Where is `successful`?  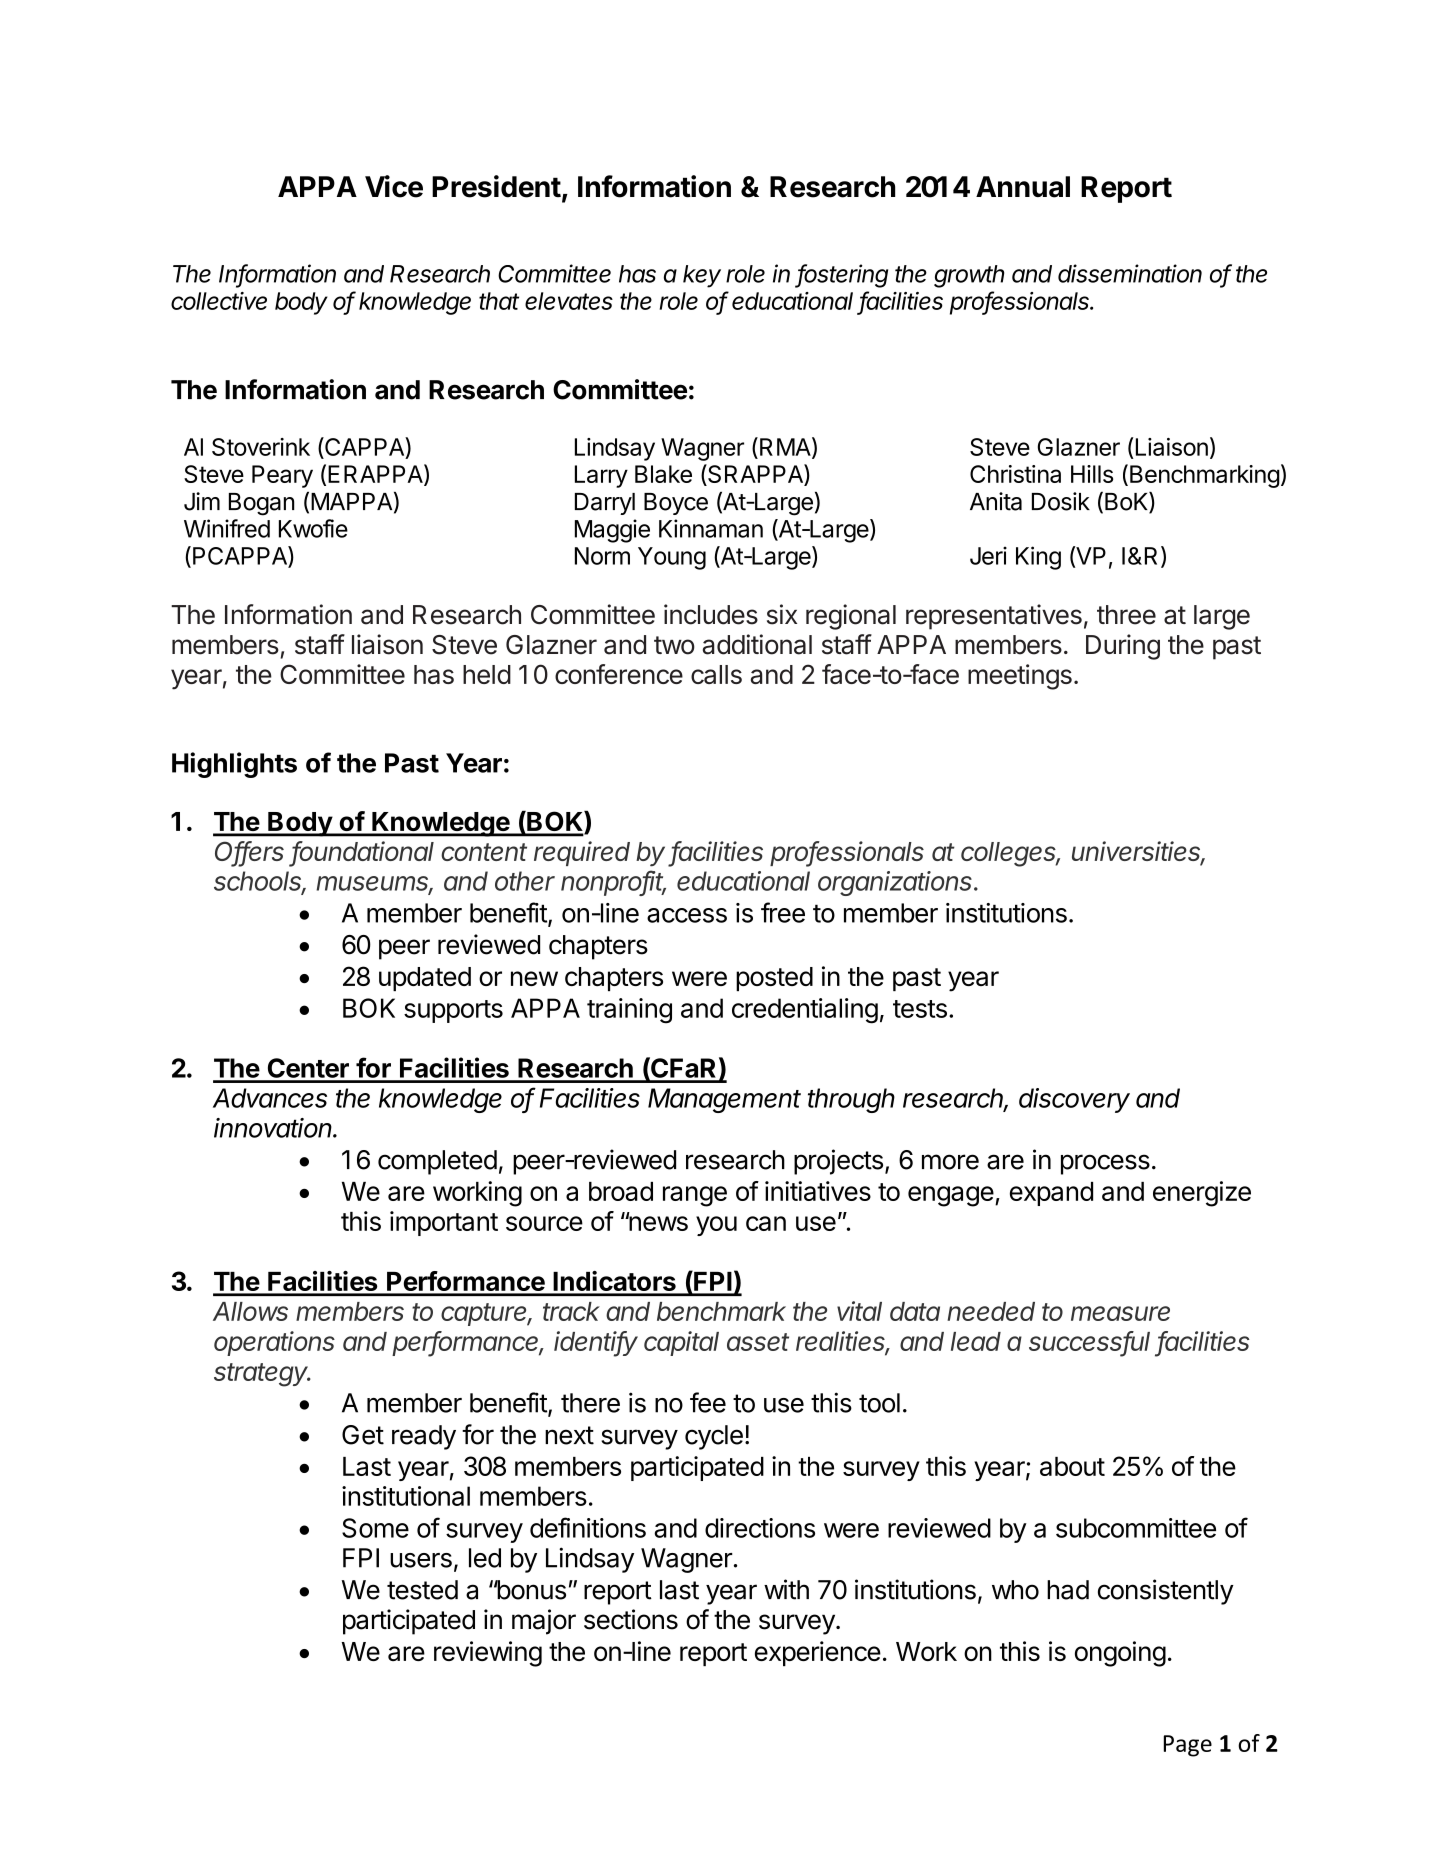
successful is located at coordinates (1089, 1342).
